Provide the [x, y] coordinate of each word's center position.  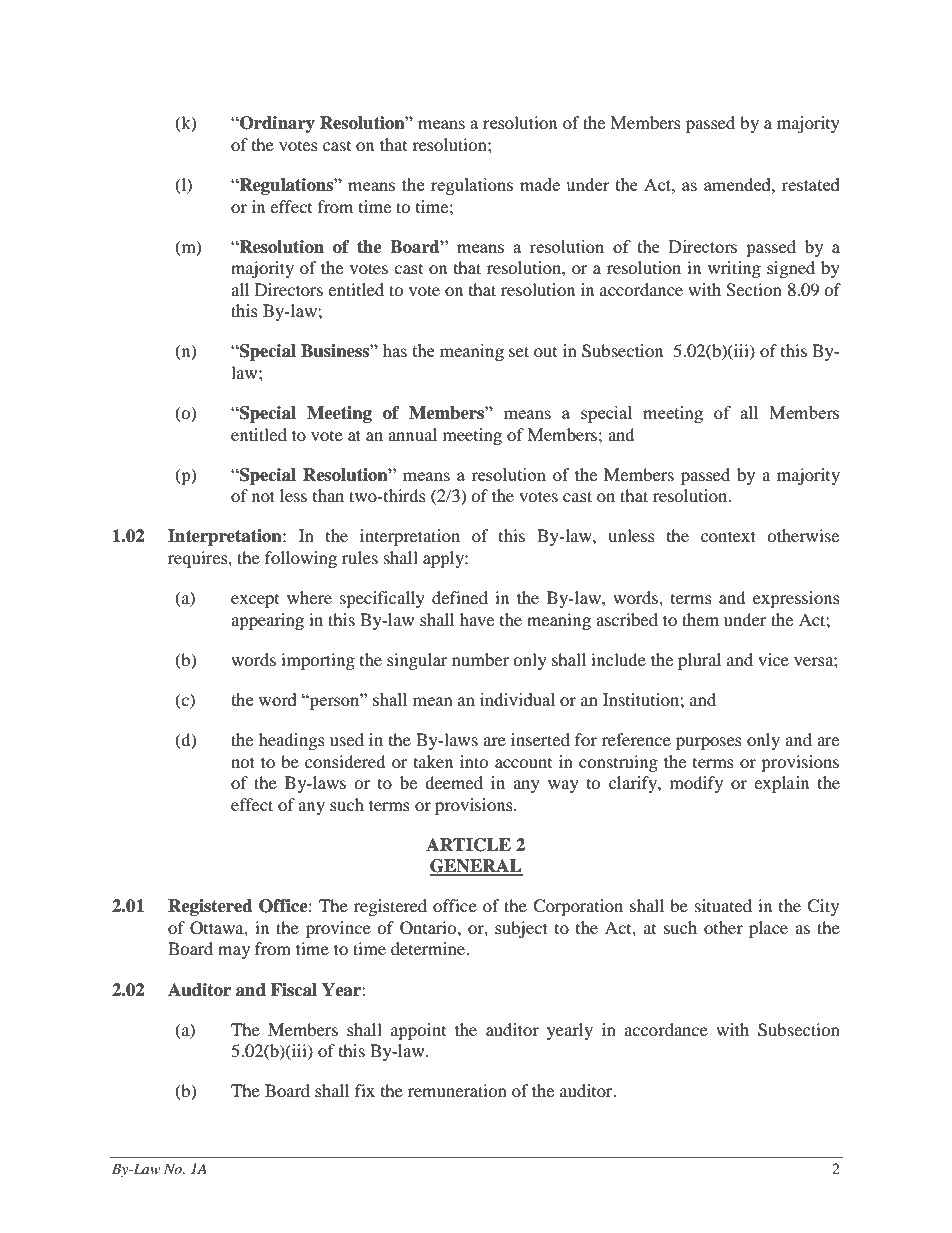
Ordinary [276, 124]
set [519, 351]
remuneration [457, 1090]
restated [811, 184]
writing [734, 269]
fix [365, 1090]
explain [781, 784]
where [309, 597]
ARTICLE [468, 845]
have [477, 619]
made [540, 184]
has [395, 350]
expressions [796, 599]
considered [345, 761]
